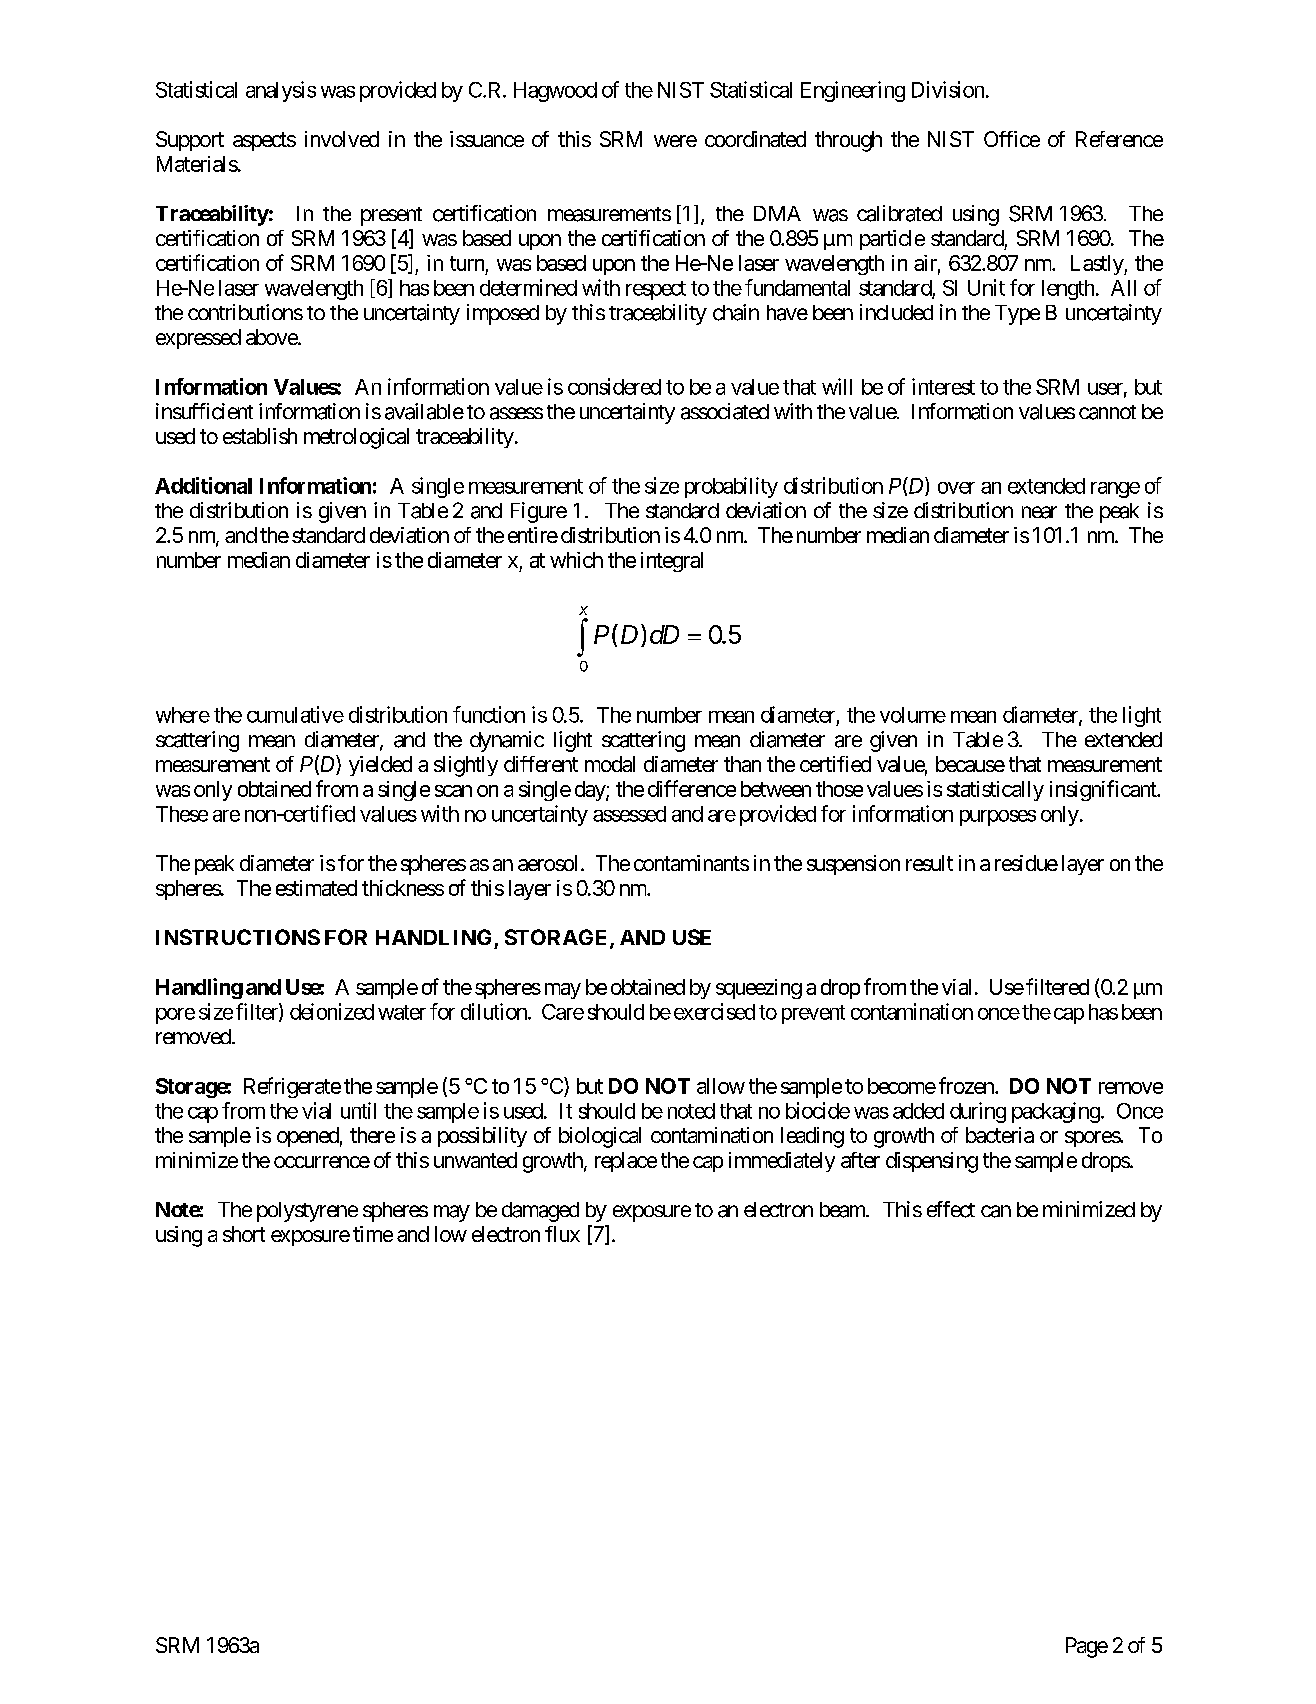 This screenshot has width=1316, height=1704. What do you see at coordinates (948, 89) in the screenshot?
I see `Division` at bounding box center [948, 89].
